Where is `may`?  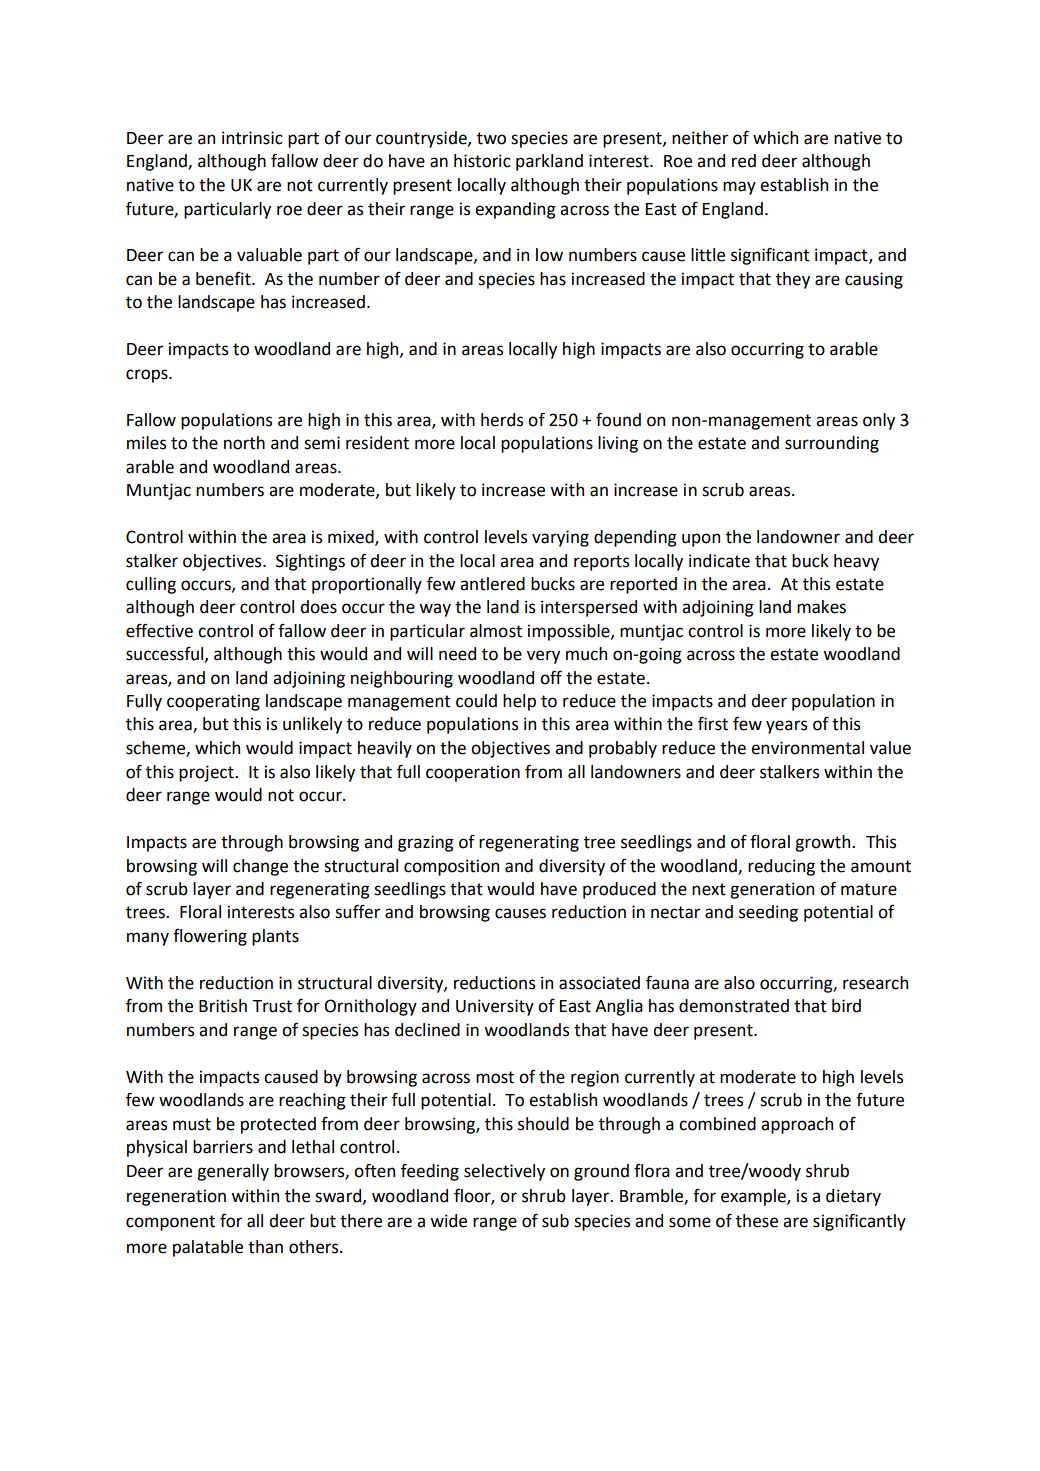
may is located at coordinates (739, 188).
